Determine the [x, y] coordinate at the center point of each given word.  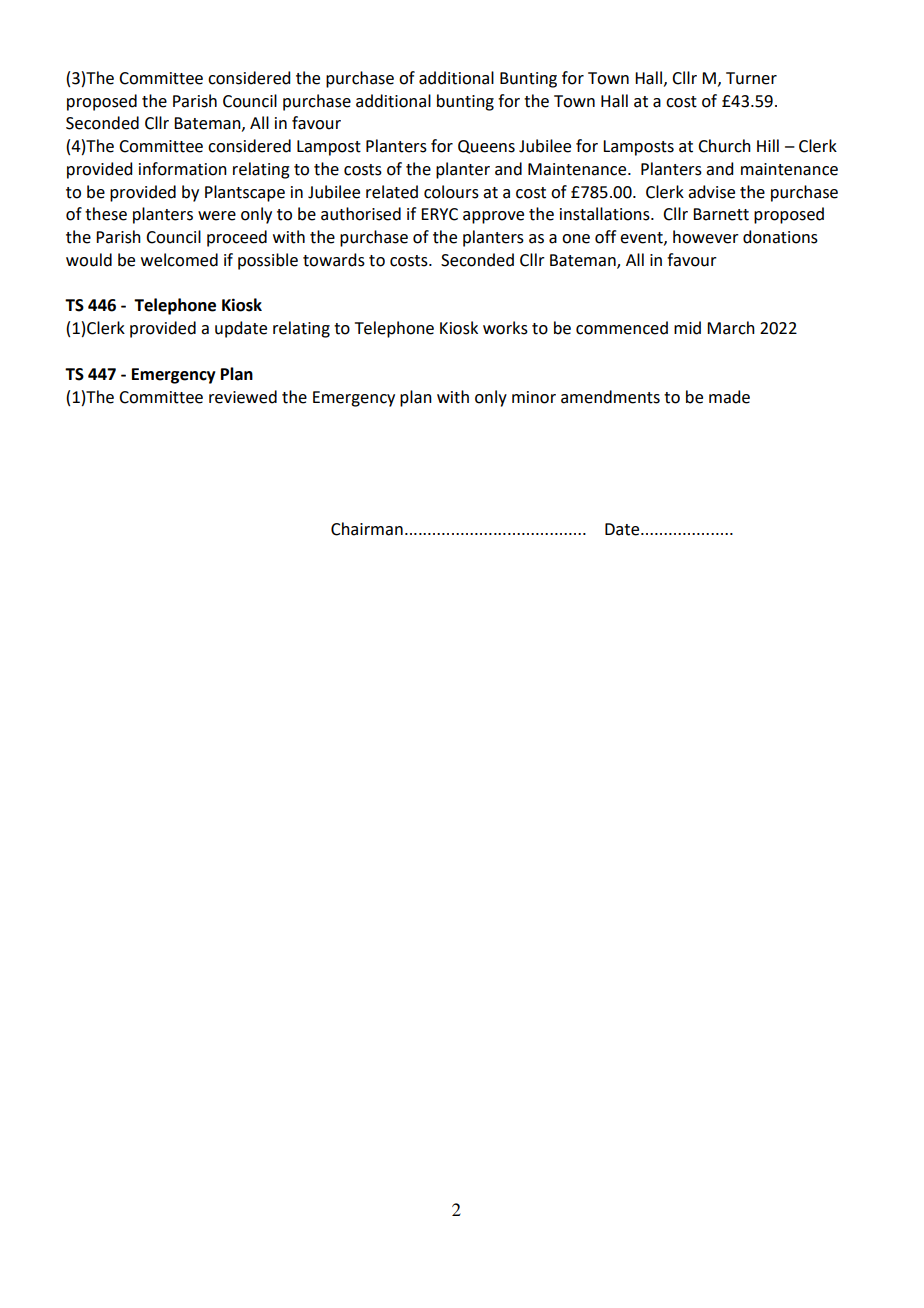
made [729, 397]
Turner [751, 78]
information [183, 169]
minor [534, 397]
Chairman [367, 529]
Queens [486, 147]
